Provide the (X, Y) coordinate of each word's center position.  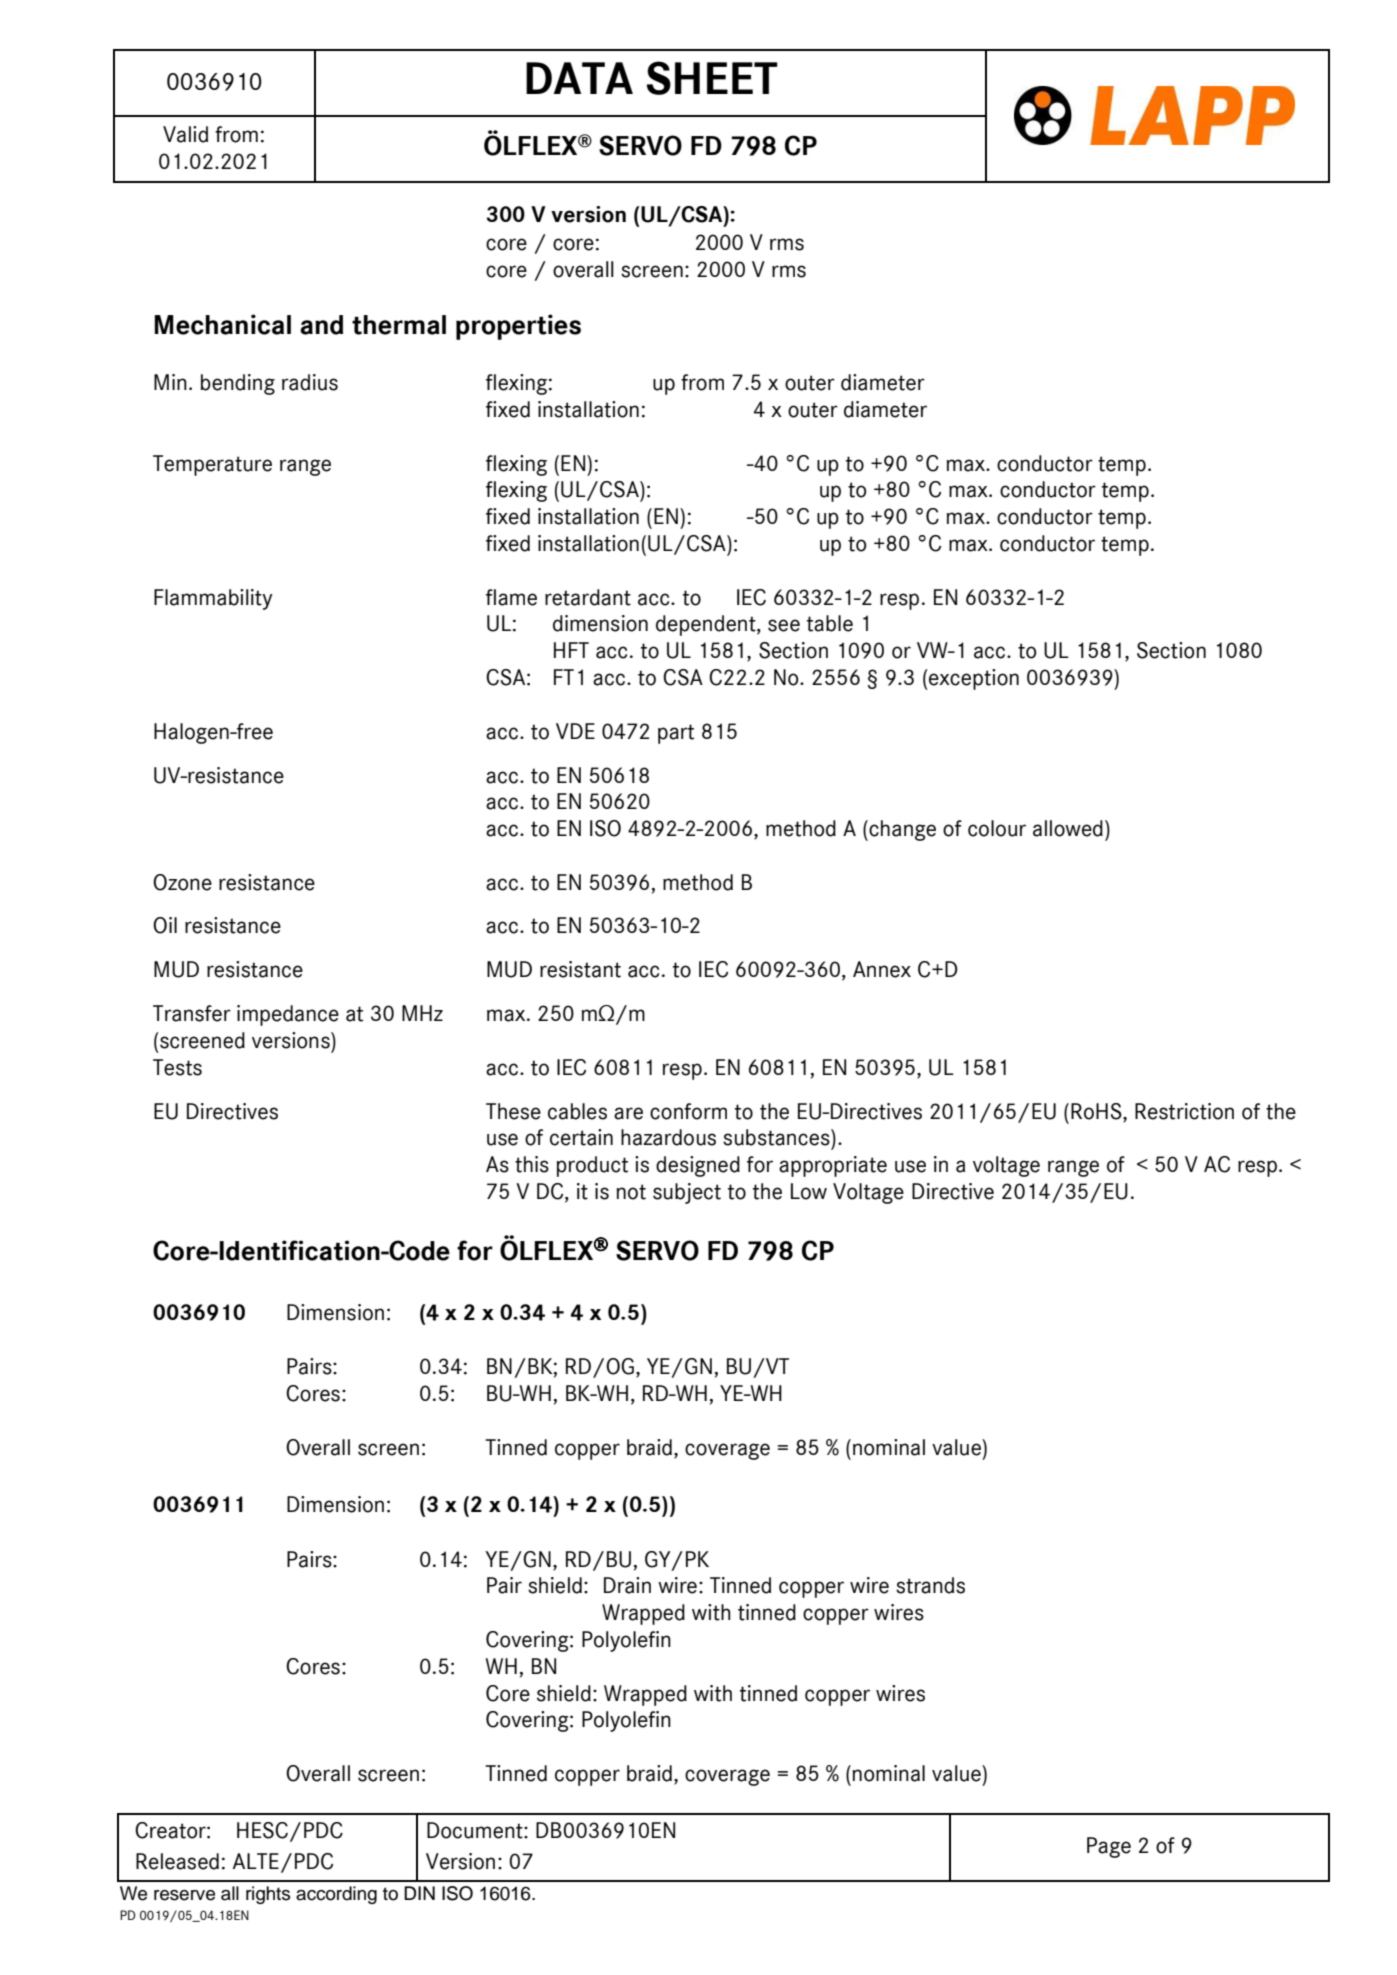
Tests (177, 1067)
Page (1109, 1847)
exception (973, 679)
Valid (185, 134)
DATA (579, 78)
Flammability (213, 599)
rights (268, 1895)
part (676, 734)
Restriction (1184, 1111)
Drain (627, 1585)
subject (687, 1193)
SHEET (712, 78)
